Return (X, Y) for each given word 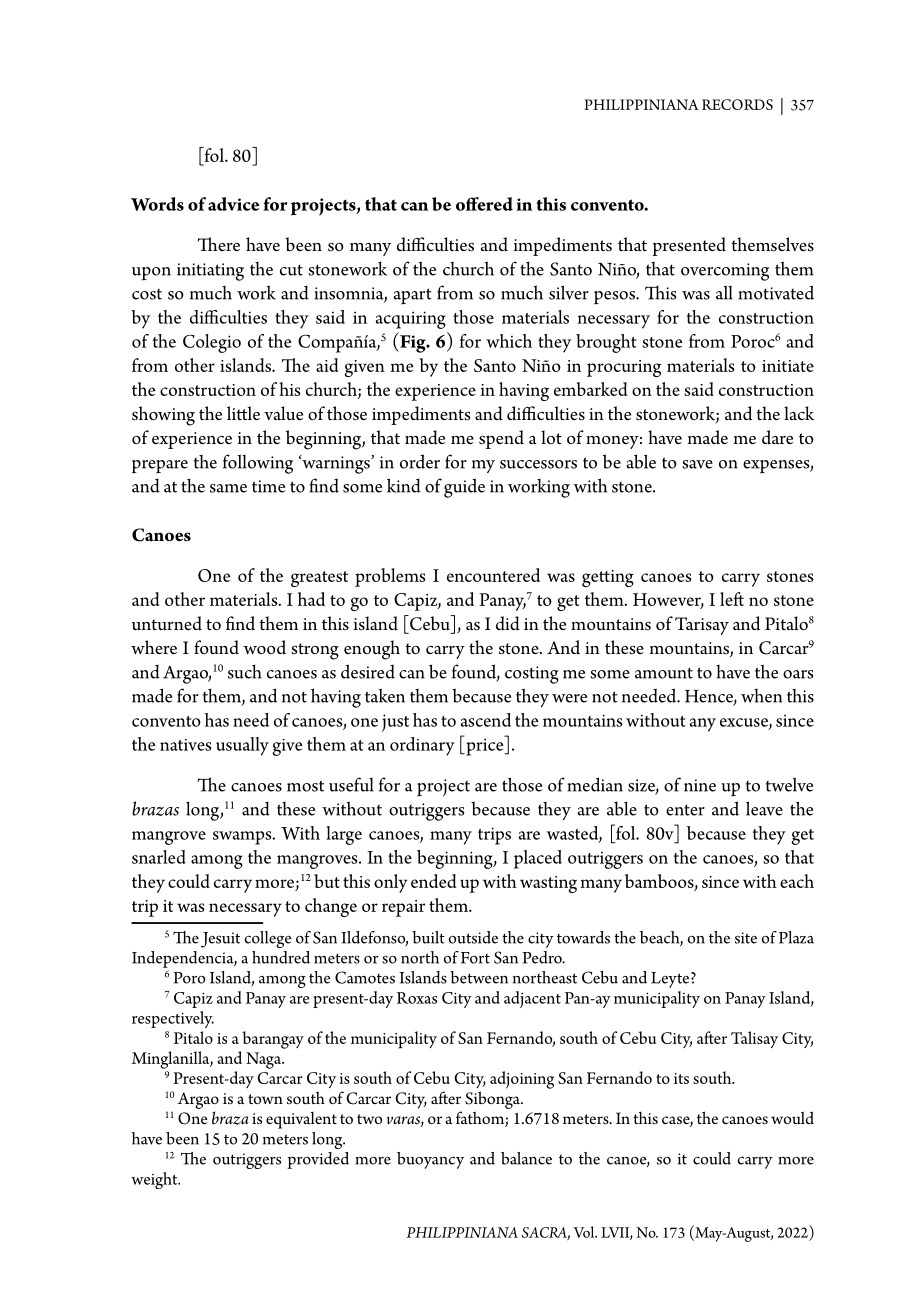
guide (464, 488)
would (792, 1117)
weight (155, 1180)
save (697, 464)
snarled (159, 857)
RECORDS (737, 104)
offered (484, 204)
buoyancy (430, 1160)
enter (685, 810)
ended (433, 881)
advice (233, 204)
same (228, 488)
